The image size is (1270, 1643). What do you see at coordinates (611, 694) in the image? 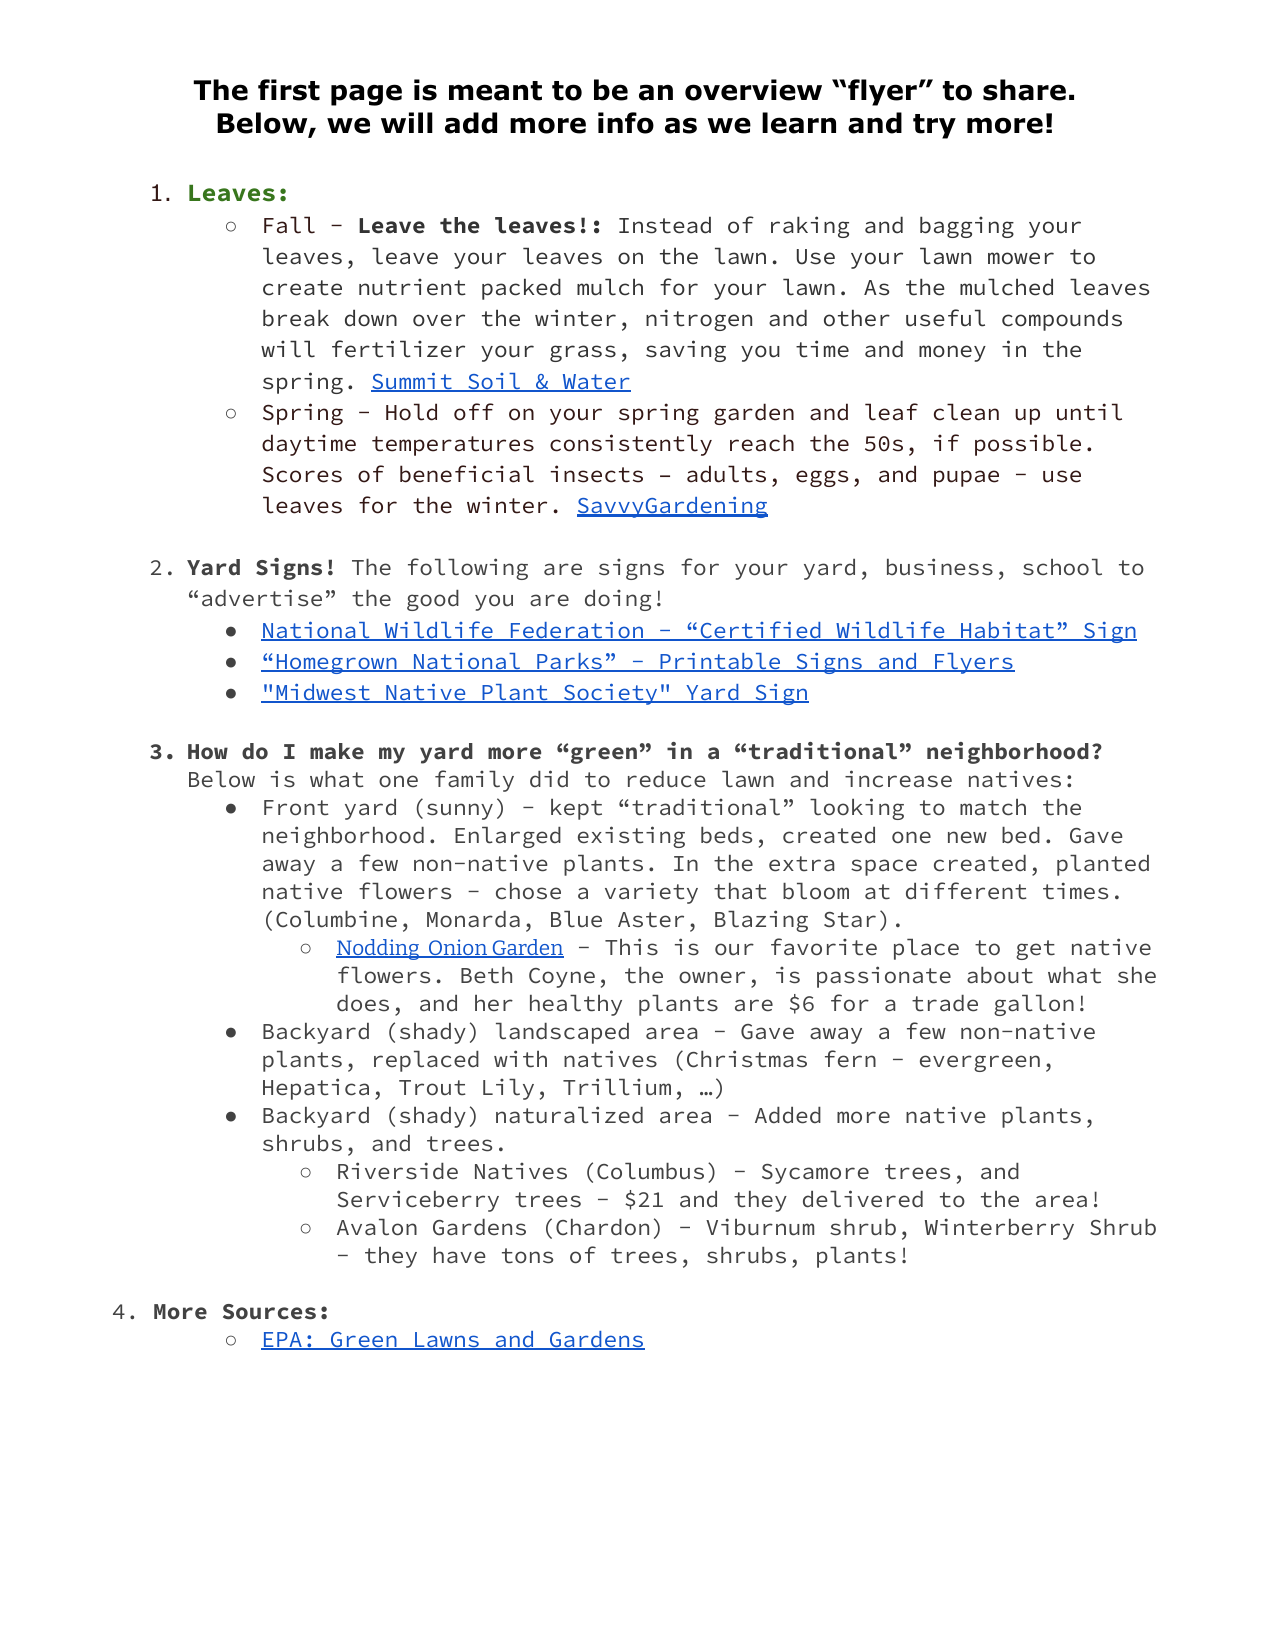
I see `Society` at bounding box center [611, 694].
